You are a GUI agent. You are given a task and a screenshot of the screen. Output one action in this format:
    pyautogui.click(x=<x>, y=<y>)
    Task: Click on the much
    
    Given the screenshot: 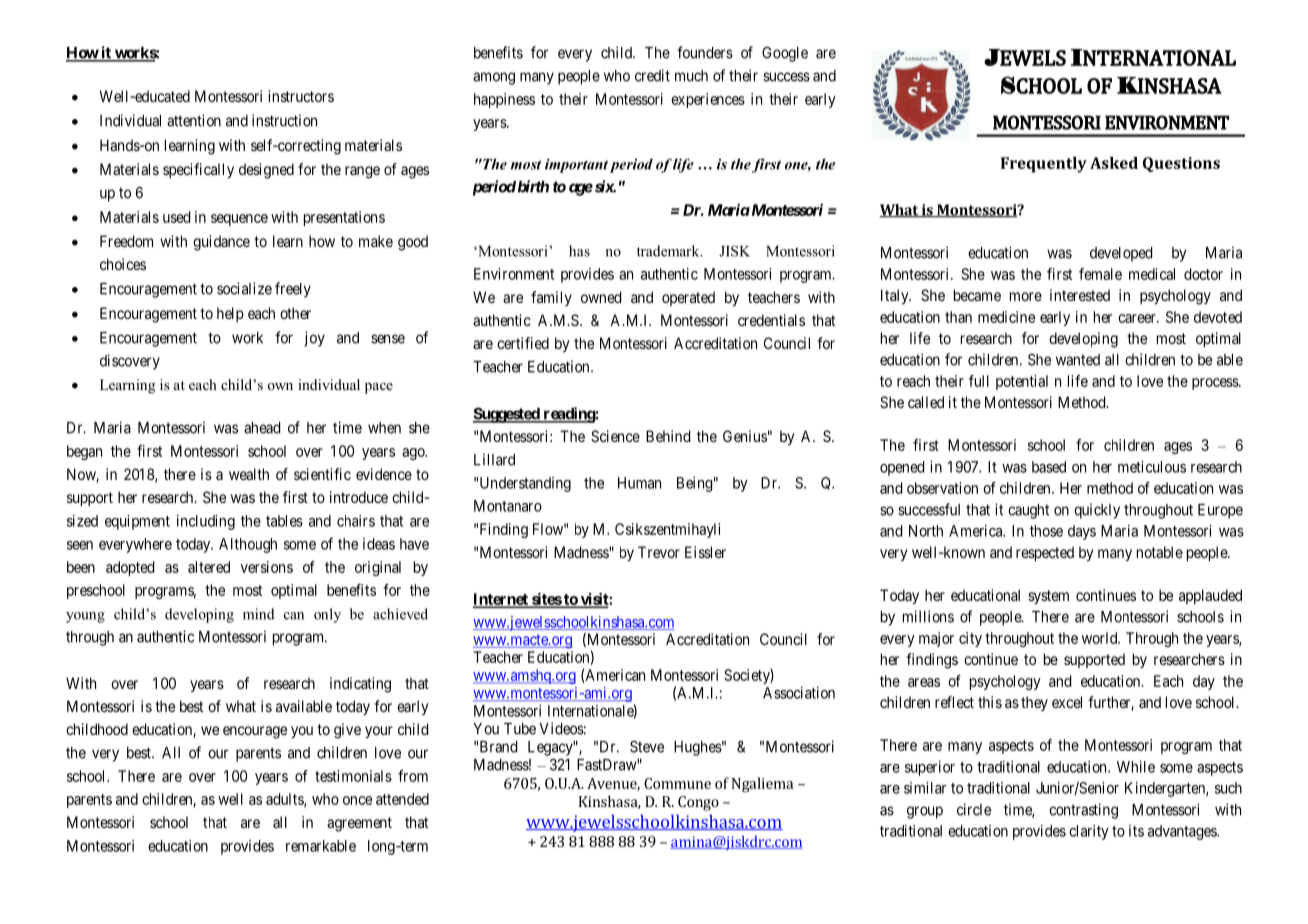 What is the action you would take?
    pyautogui.click(x=691, y=76)
